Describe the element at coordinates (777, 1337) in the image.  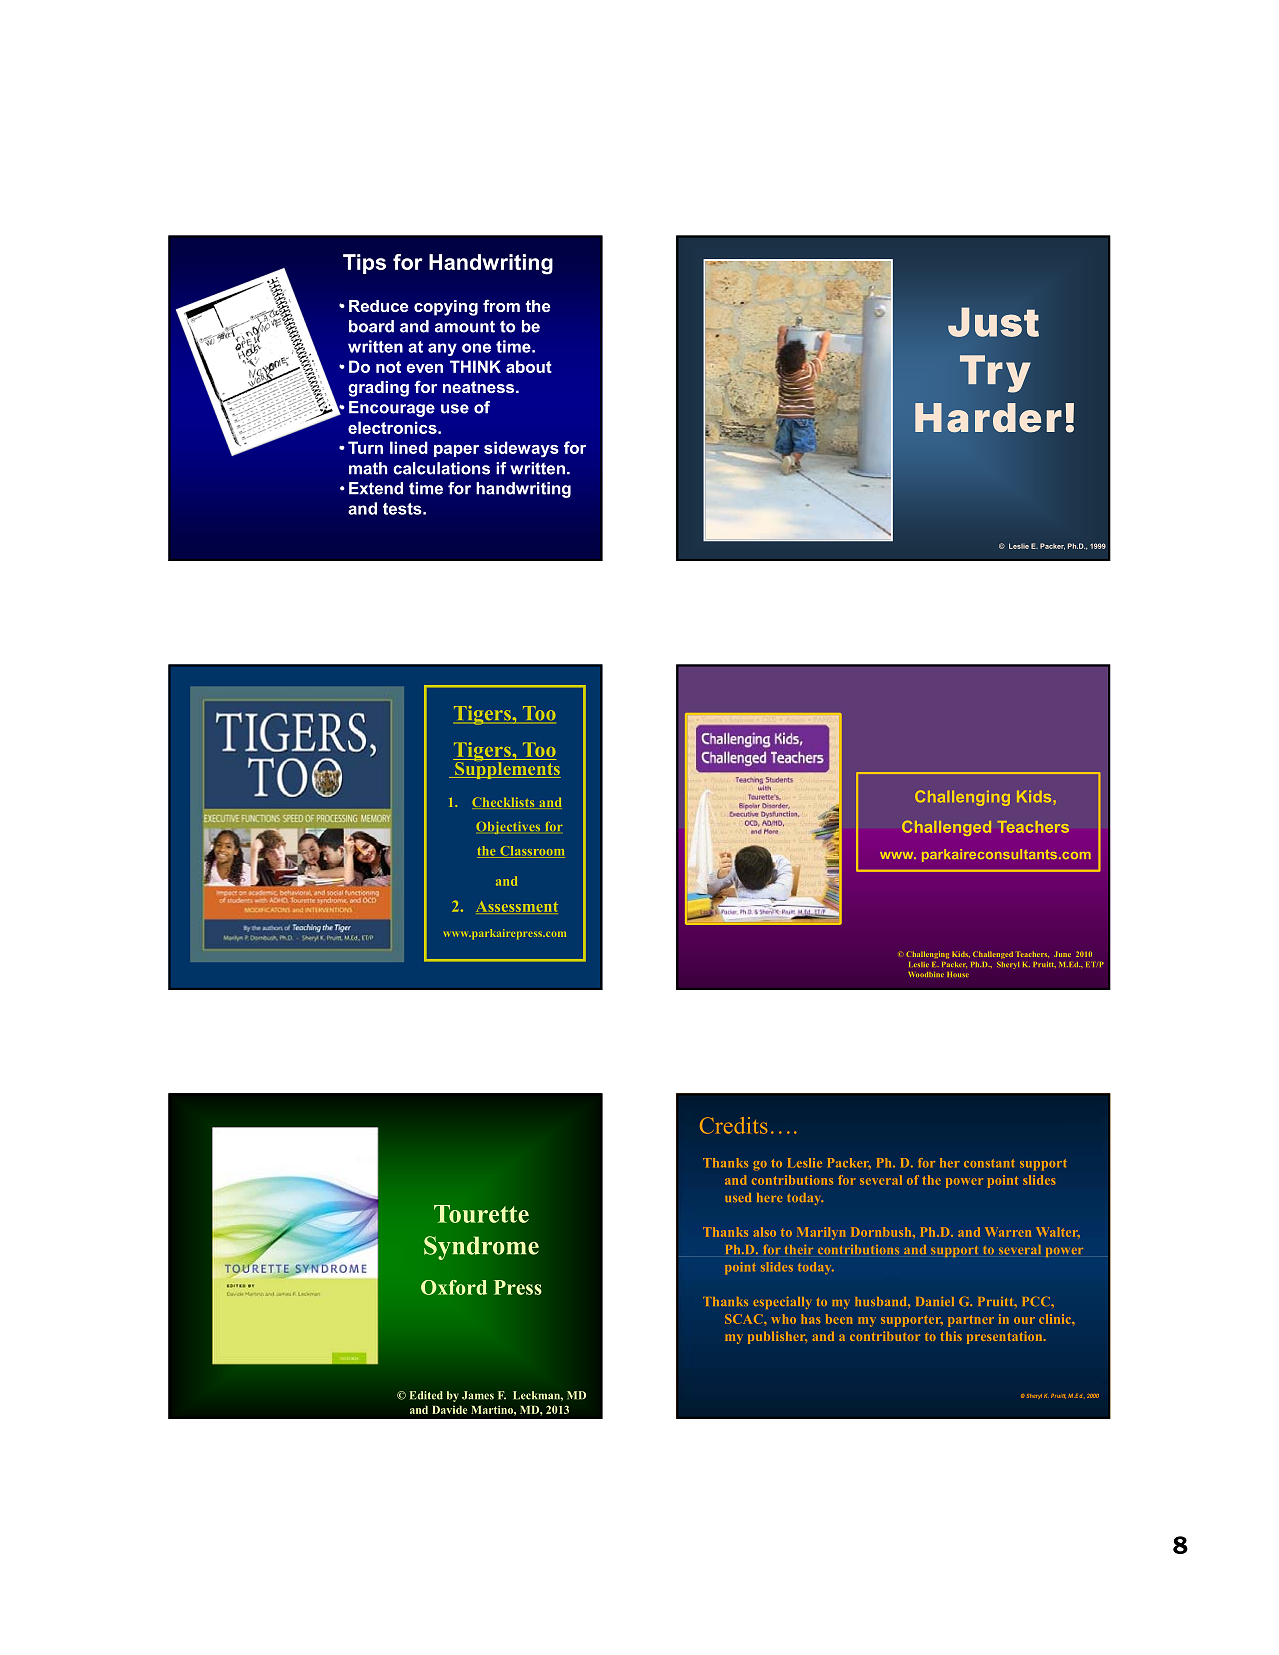
I see `publisher` at that location.
